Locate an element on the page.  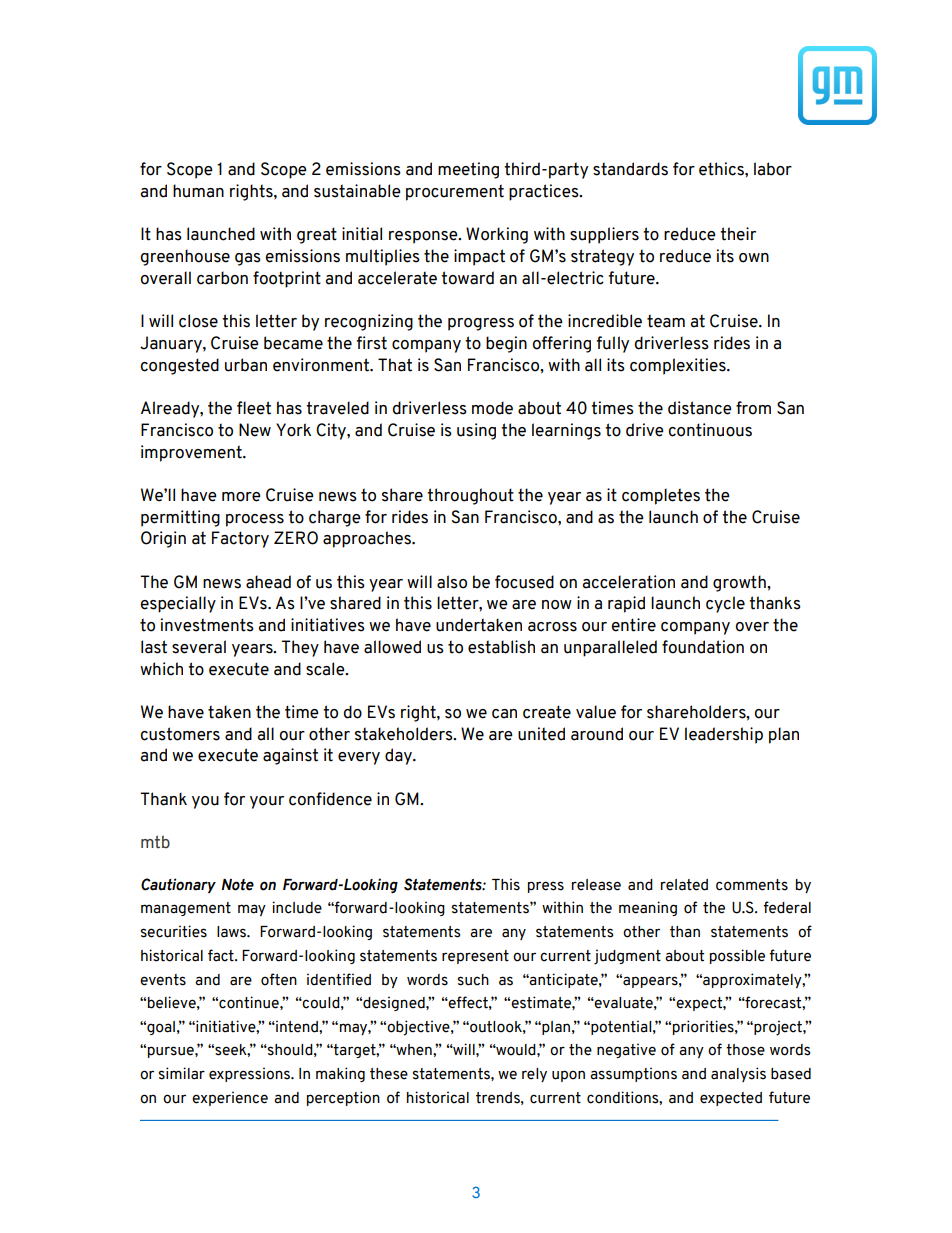
experience is located at coordinates (230, 1098).
